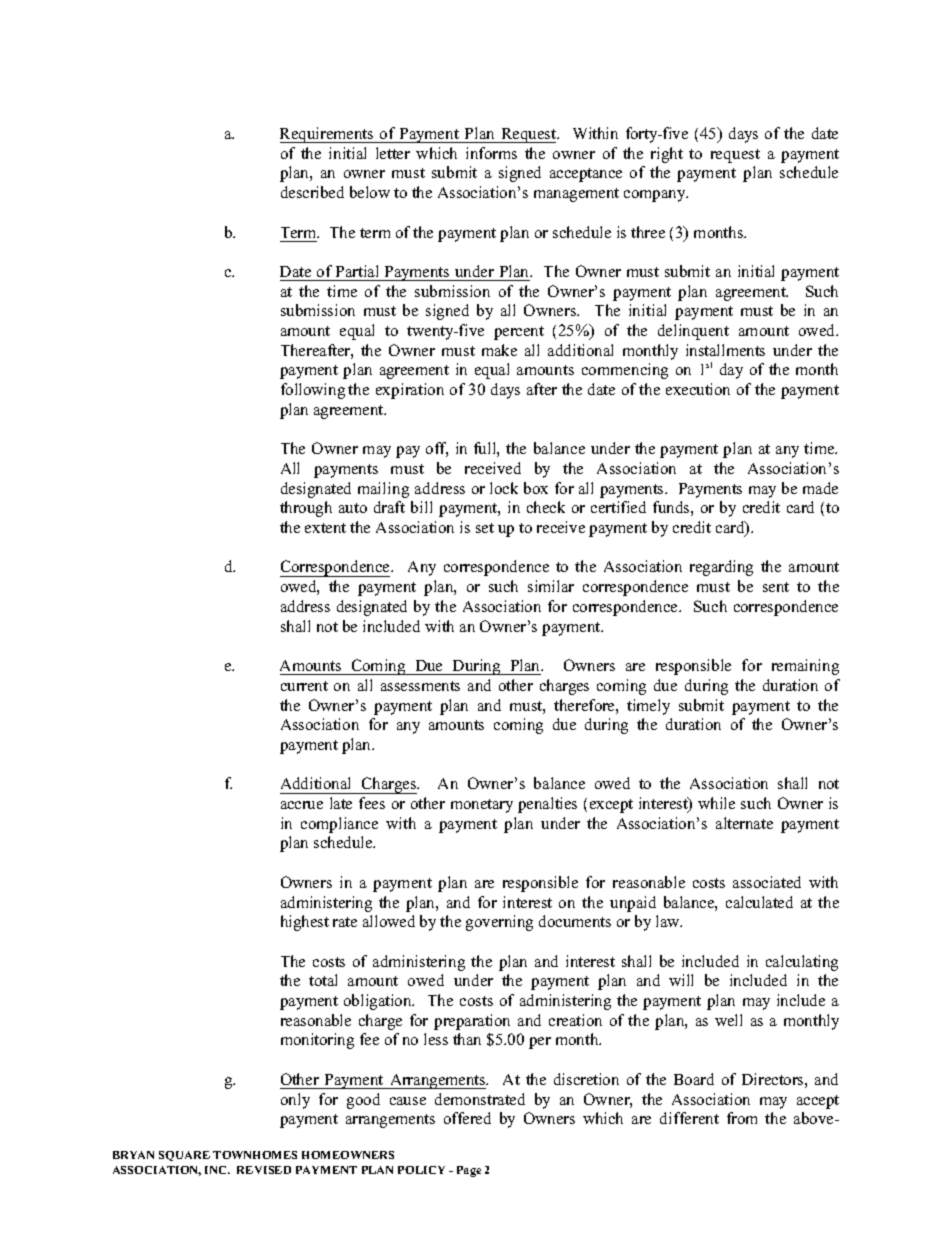 Image resolution: width=952 pixels, height=1233 pixels. I want to click on informs, so click(491, 153).
